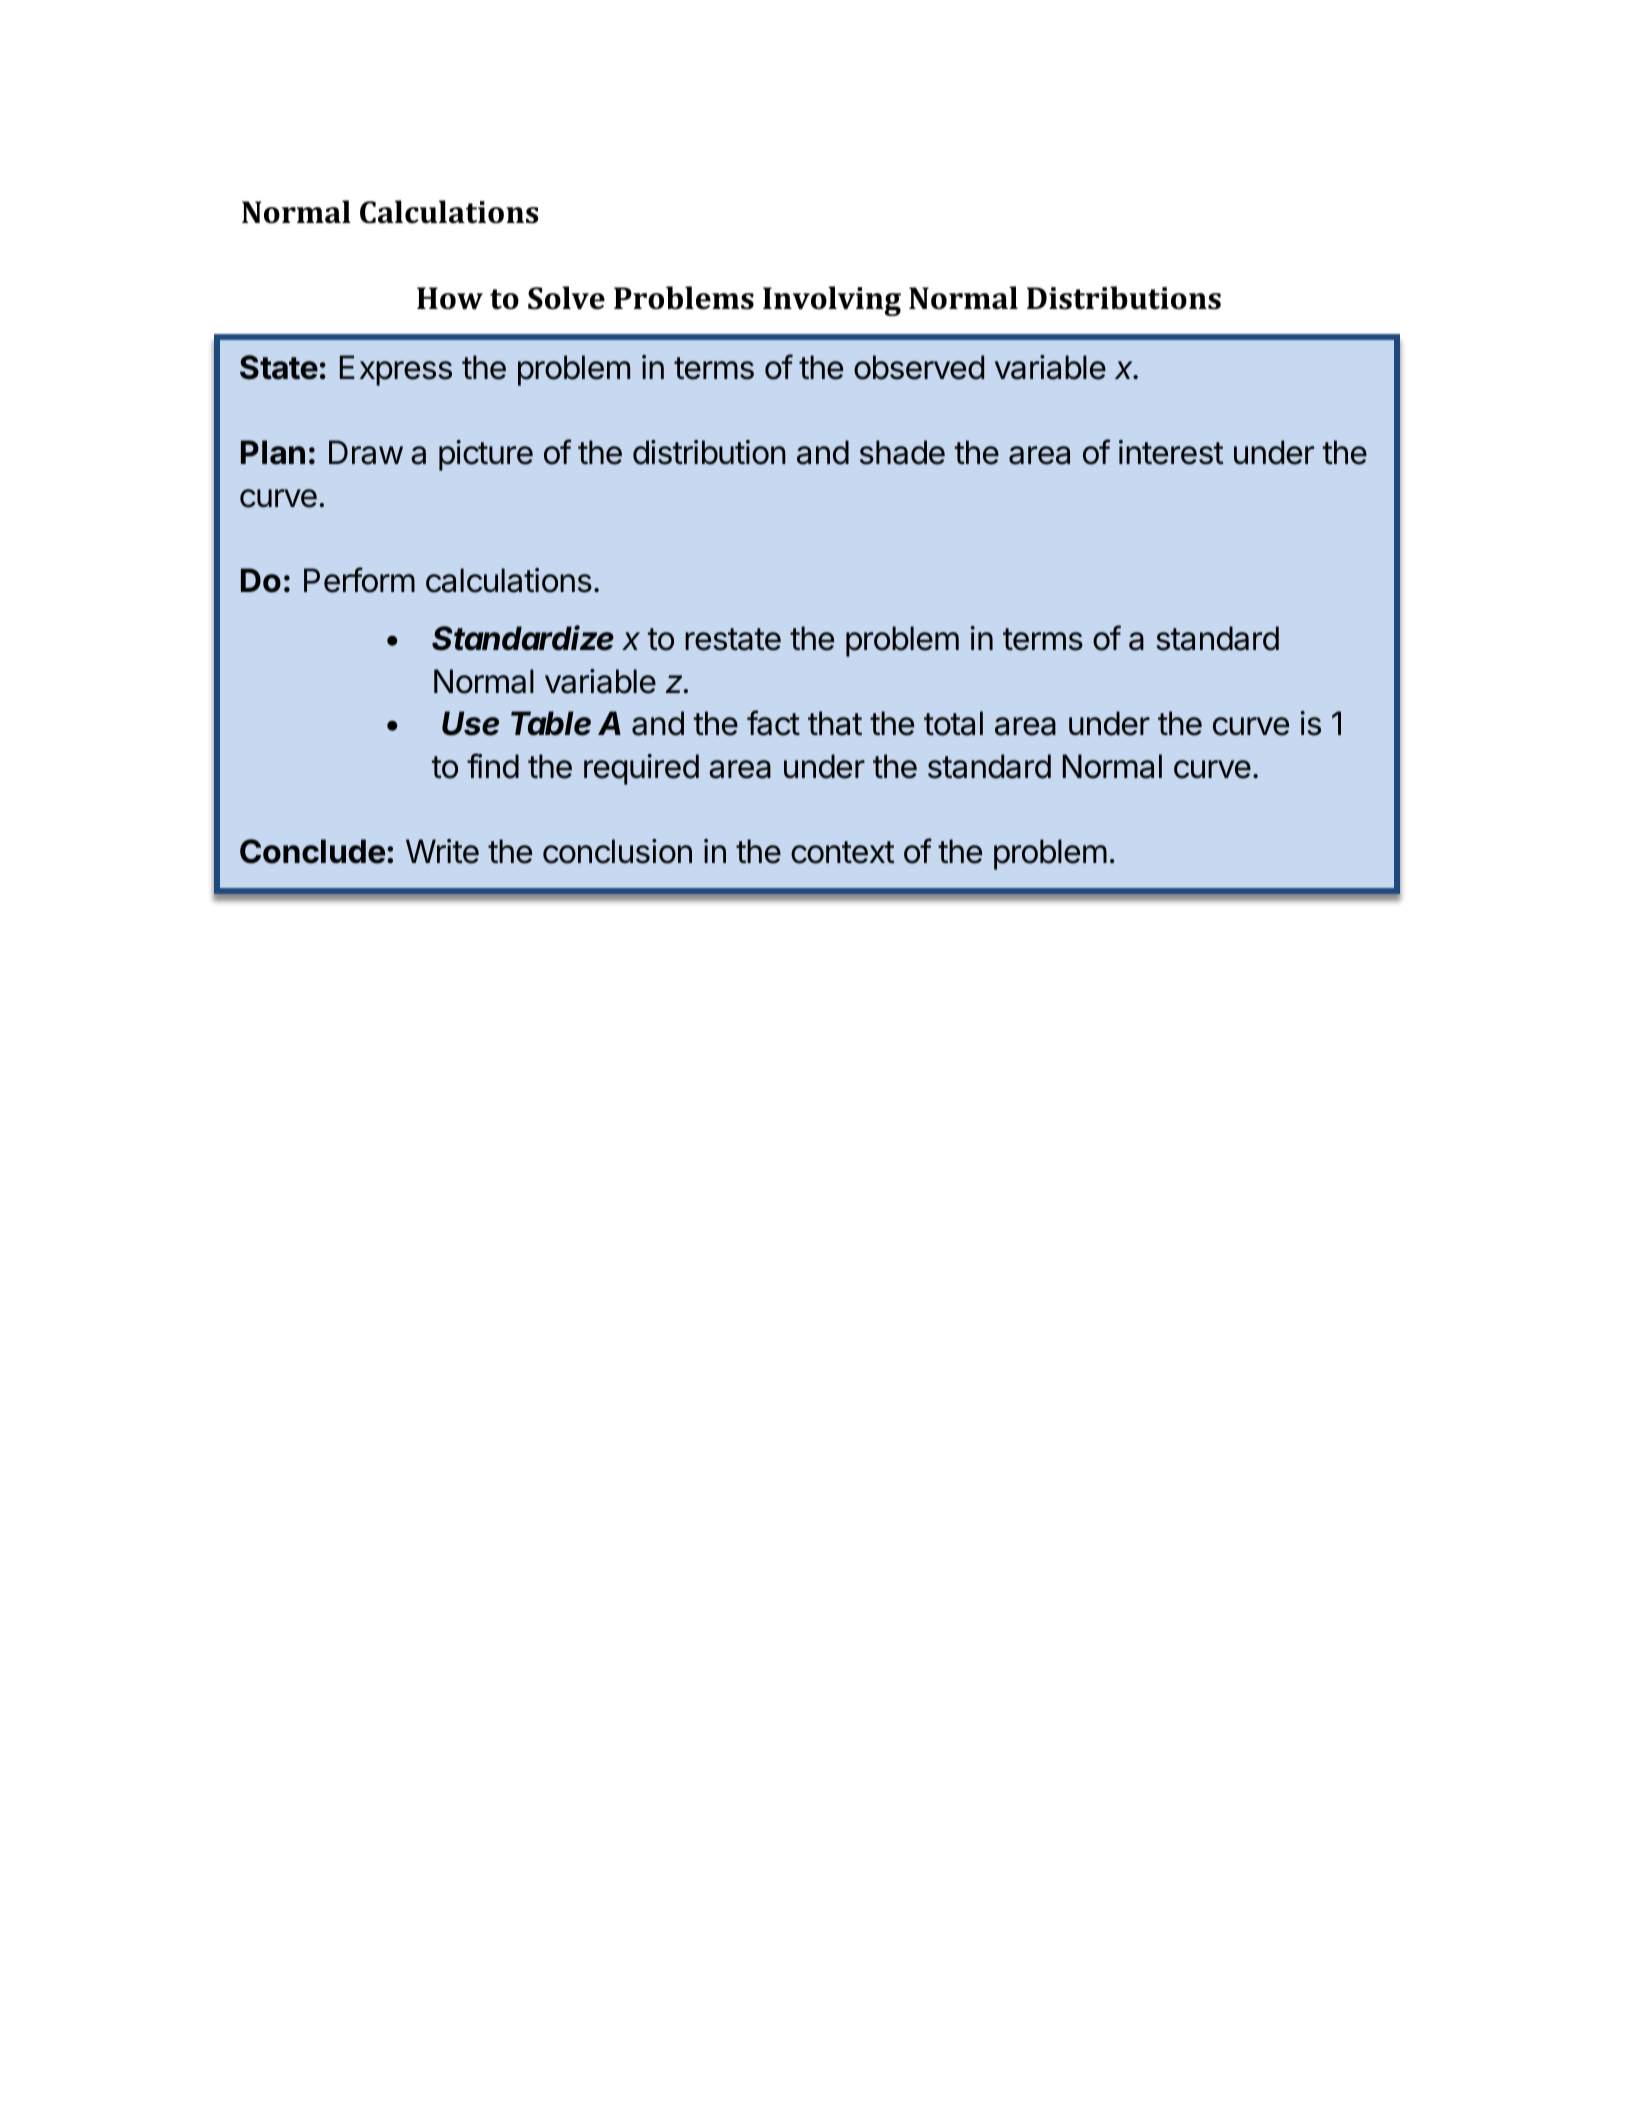  Describe the element at coordinates (832, 301) in the screenshot. I see `Involving` at that location.
